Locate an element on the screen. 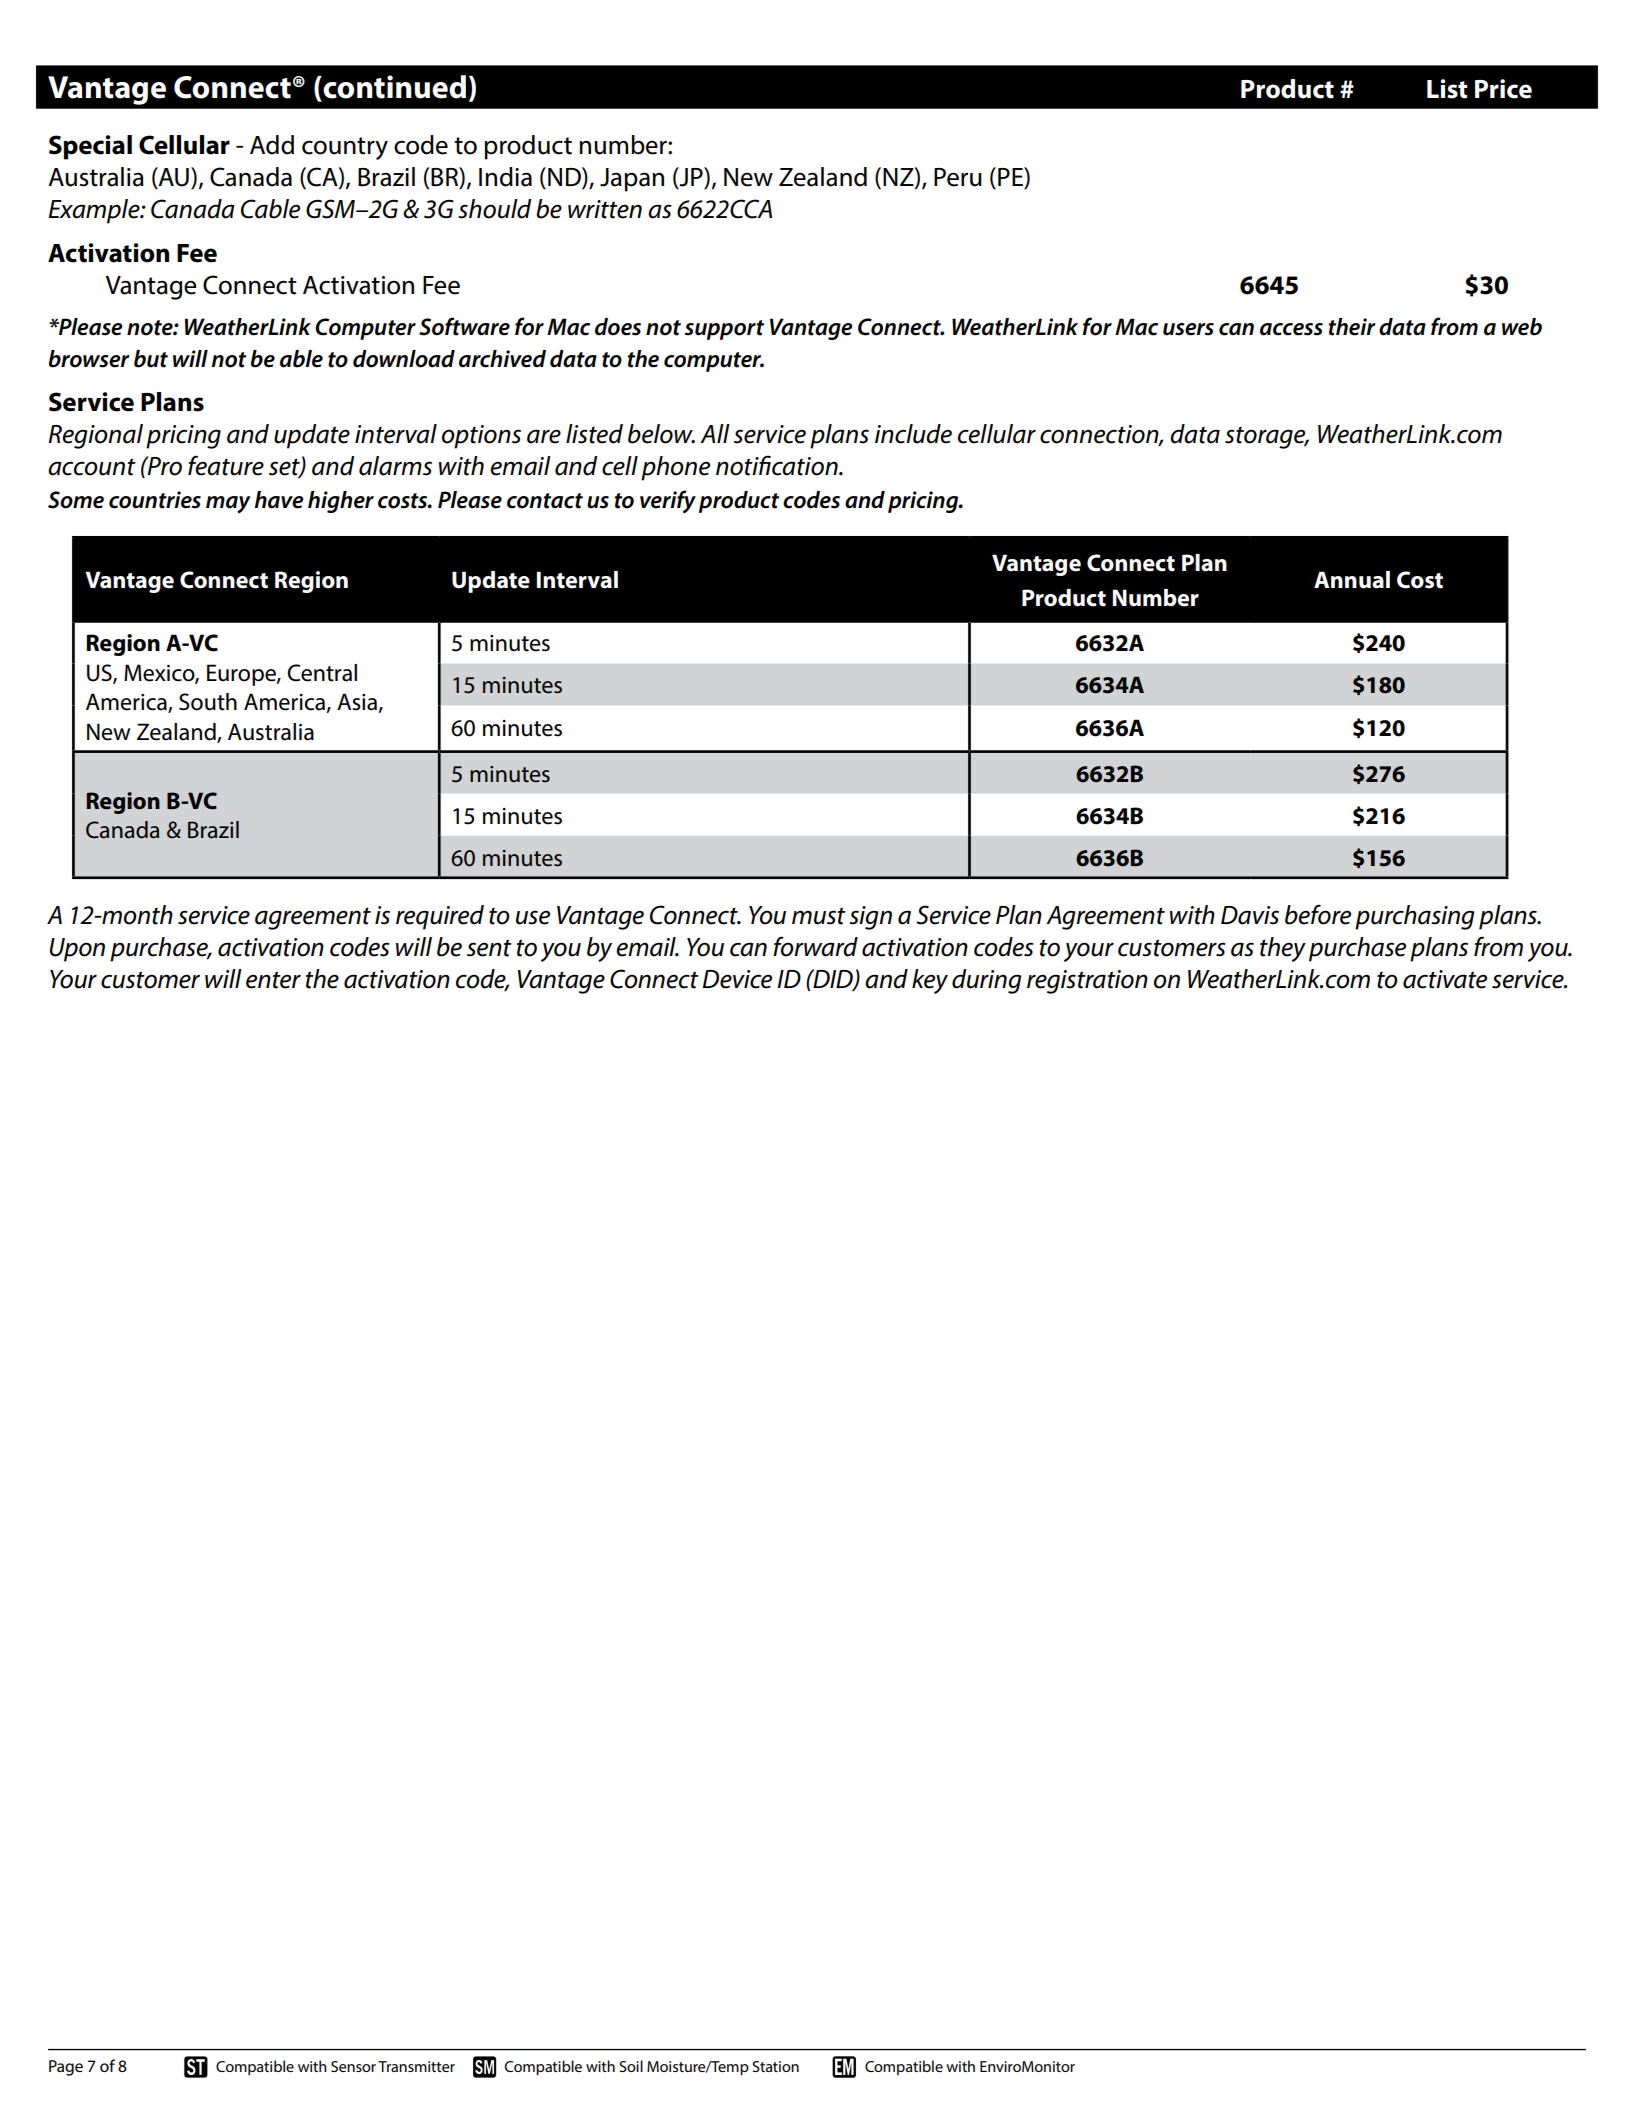  Add is located at coordinates (272, 145).
